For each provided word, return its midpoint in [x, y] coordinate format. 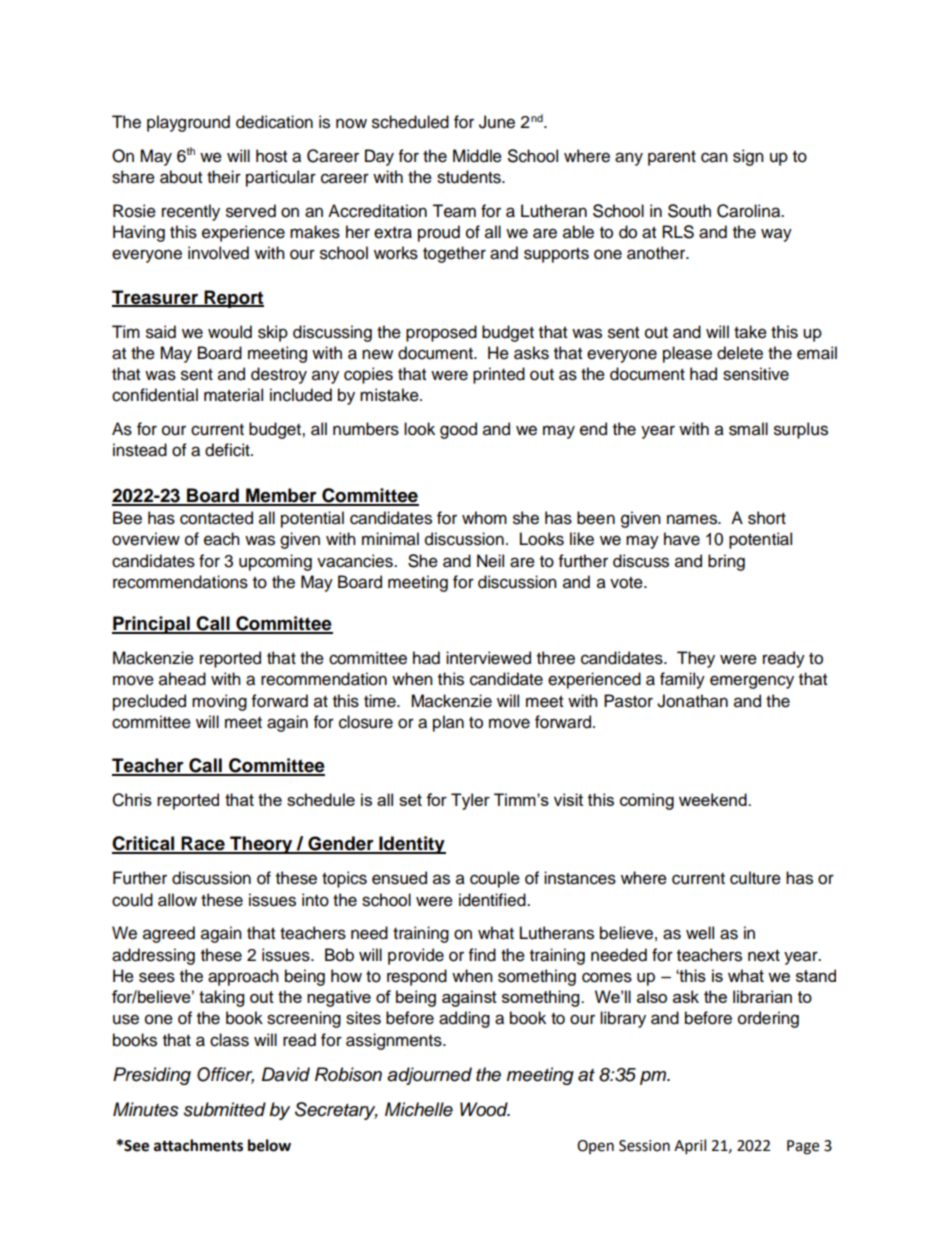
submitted [225, 1109]
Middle [477, 156]
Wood [485, 1109]
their [224, 177]
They [696, 659]
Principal [152, 625]
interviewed [488, 658]
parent [672, 158]
